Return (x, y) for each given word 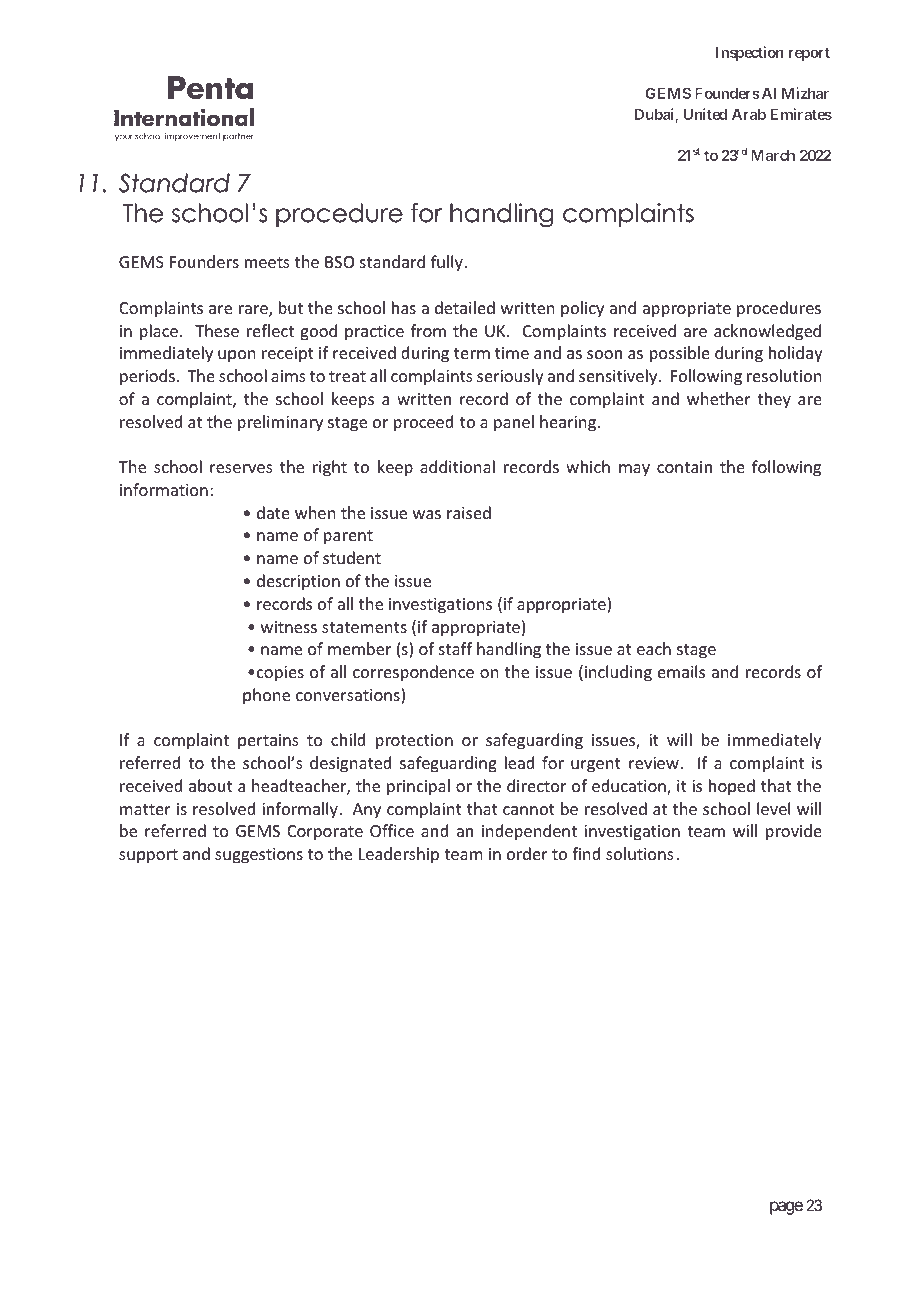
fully (447, 263)
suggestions (259, 856)
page (786, 1208)
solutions (640, 853)
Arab (749, 114)
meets (267, 262)
